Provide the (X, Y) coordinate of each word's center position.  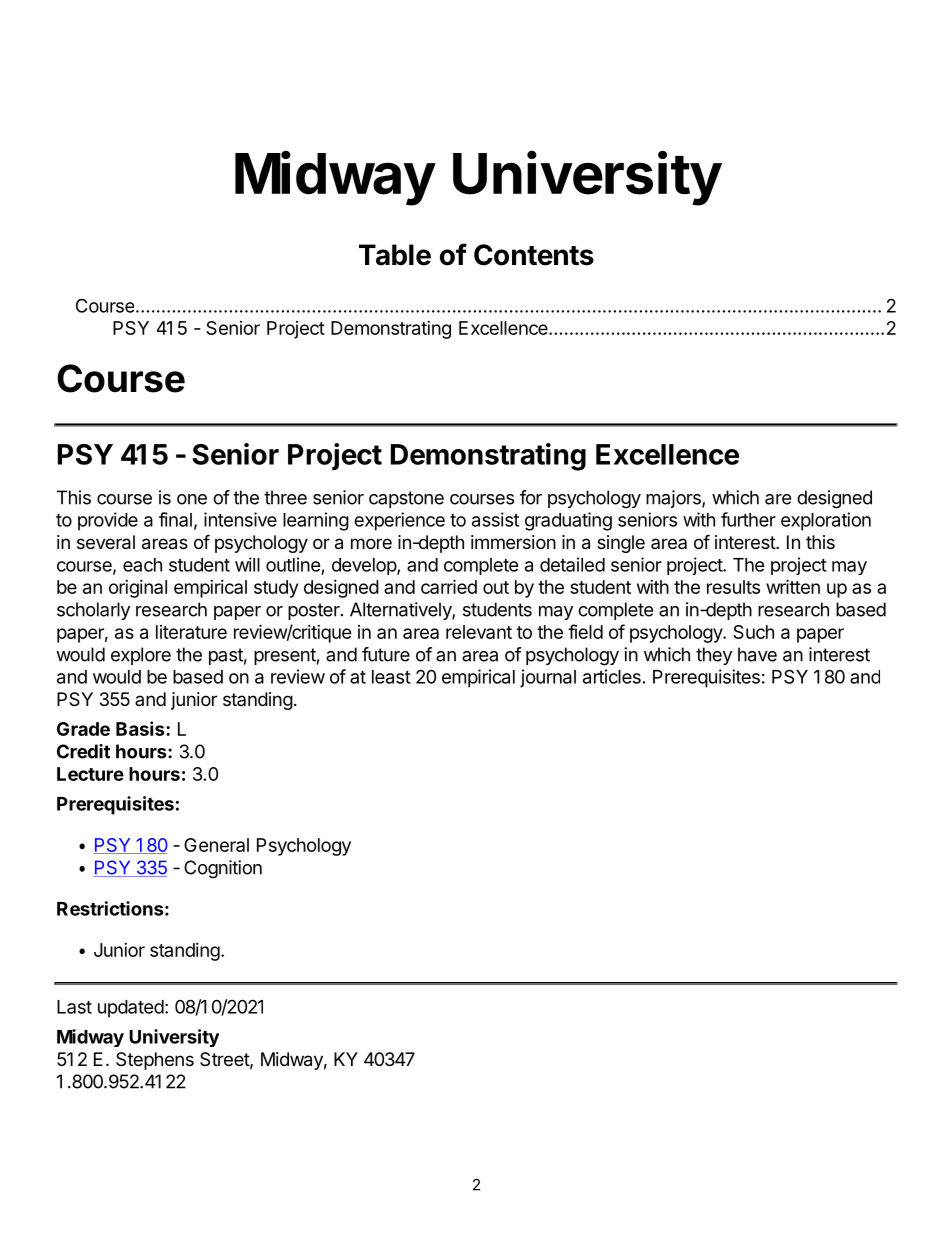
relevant (479, 632)
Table (395, 255)
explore (141, 656)
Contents (534, 255)
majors (674, 499)
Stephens (155, 1061)
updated (131, 1009)
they (714, 656)
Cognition (223, 869)
